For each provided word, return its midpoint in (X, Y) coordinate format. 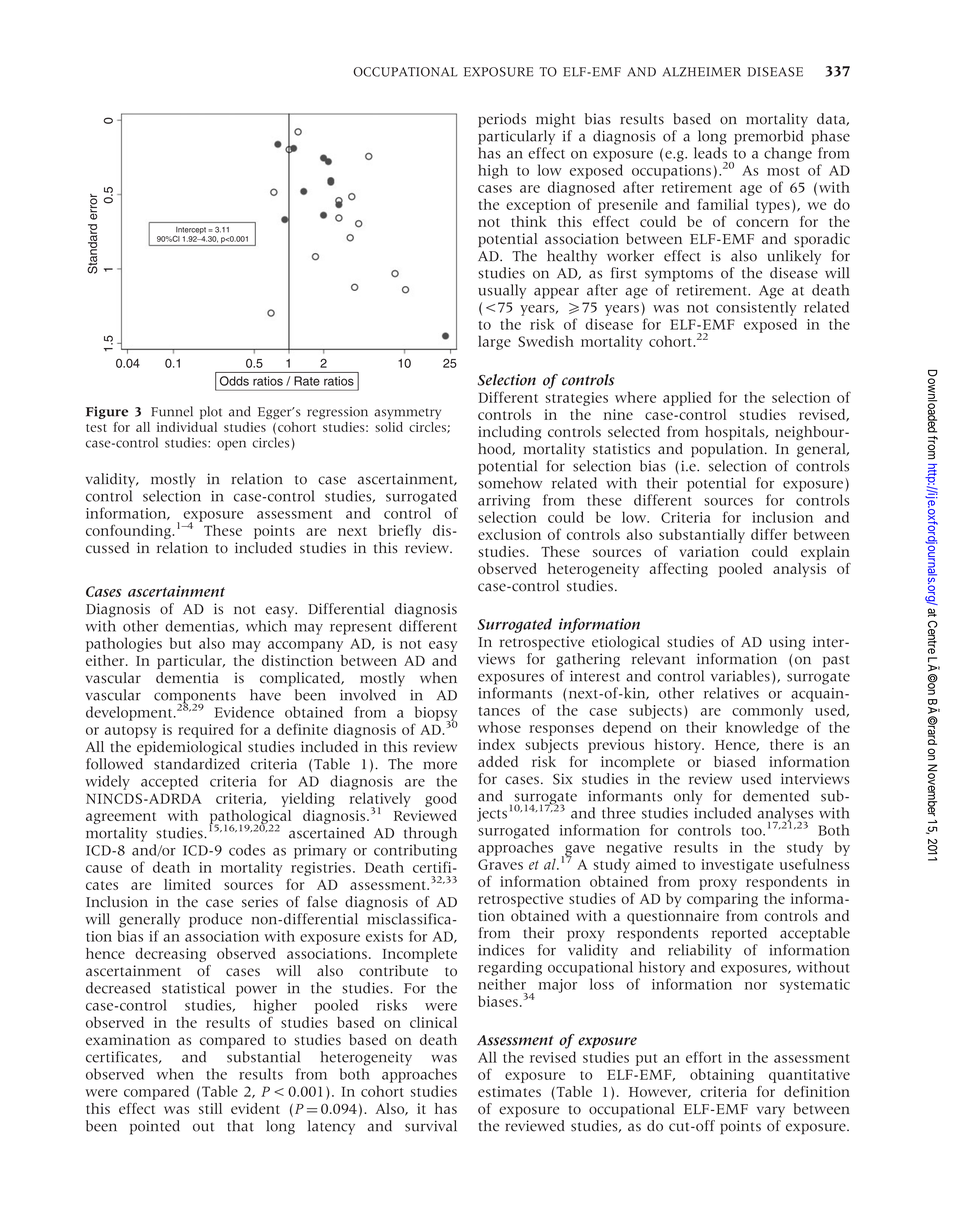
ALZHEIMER (702, 72)
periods (502, 120)
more (440, 765)
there (787, 744)
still (210, 1108)
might (555, 120)
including (509, 433)
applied (687, 398)
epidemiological (189, 748)
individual (187, 427)
